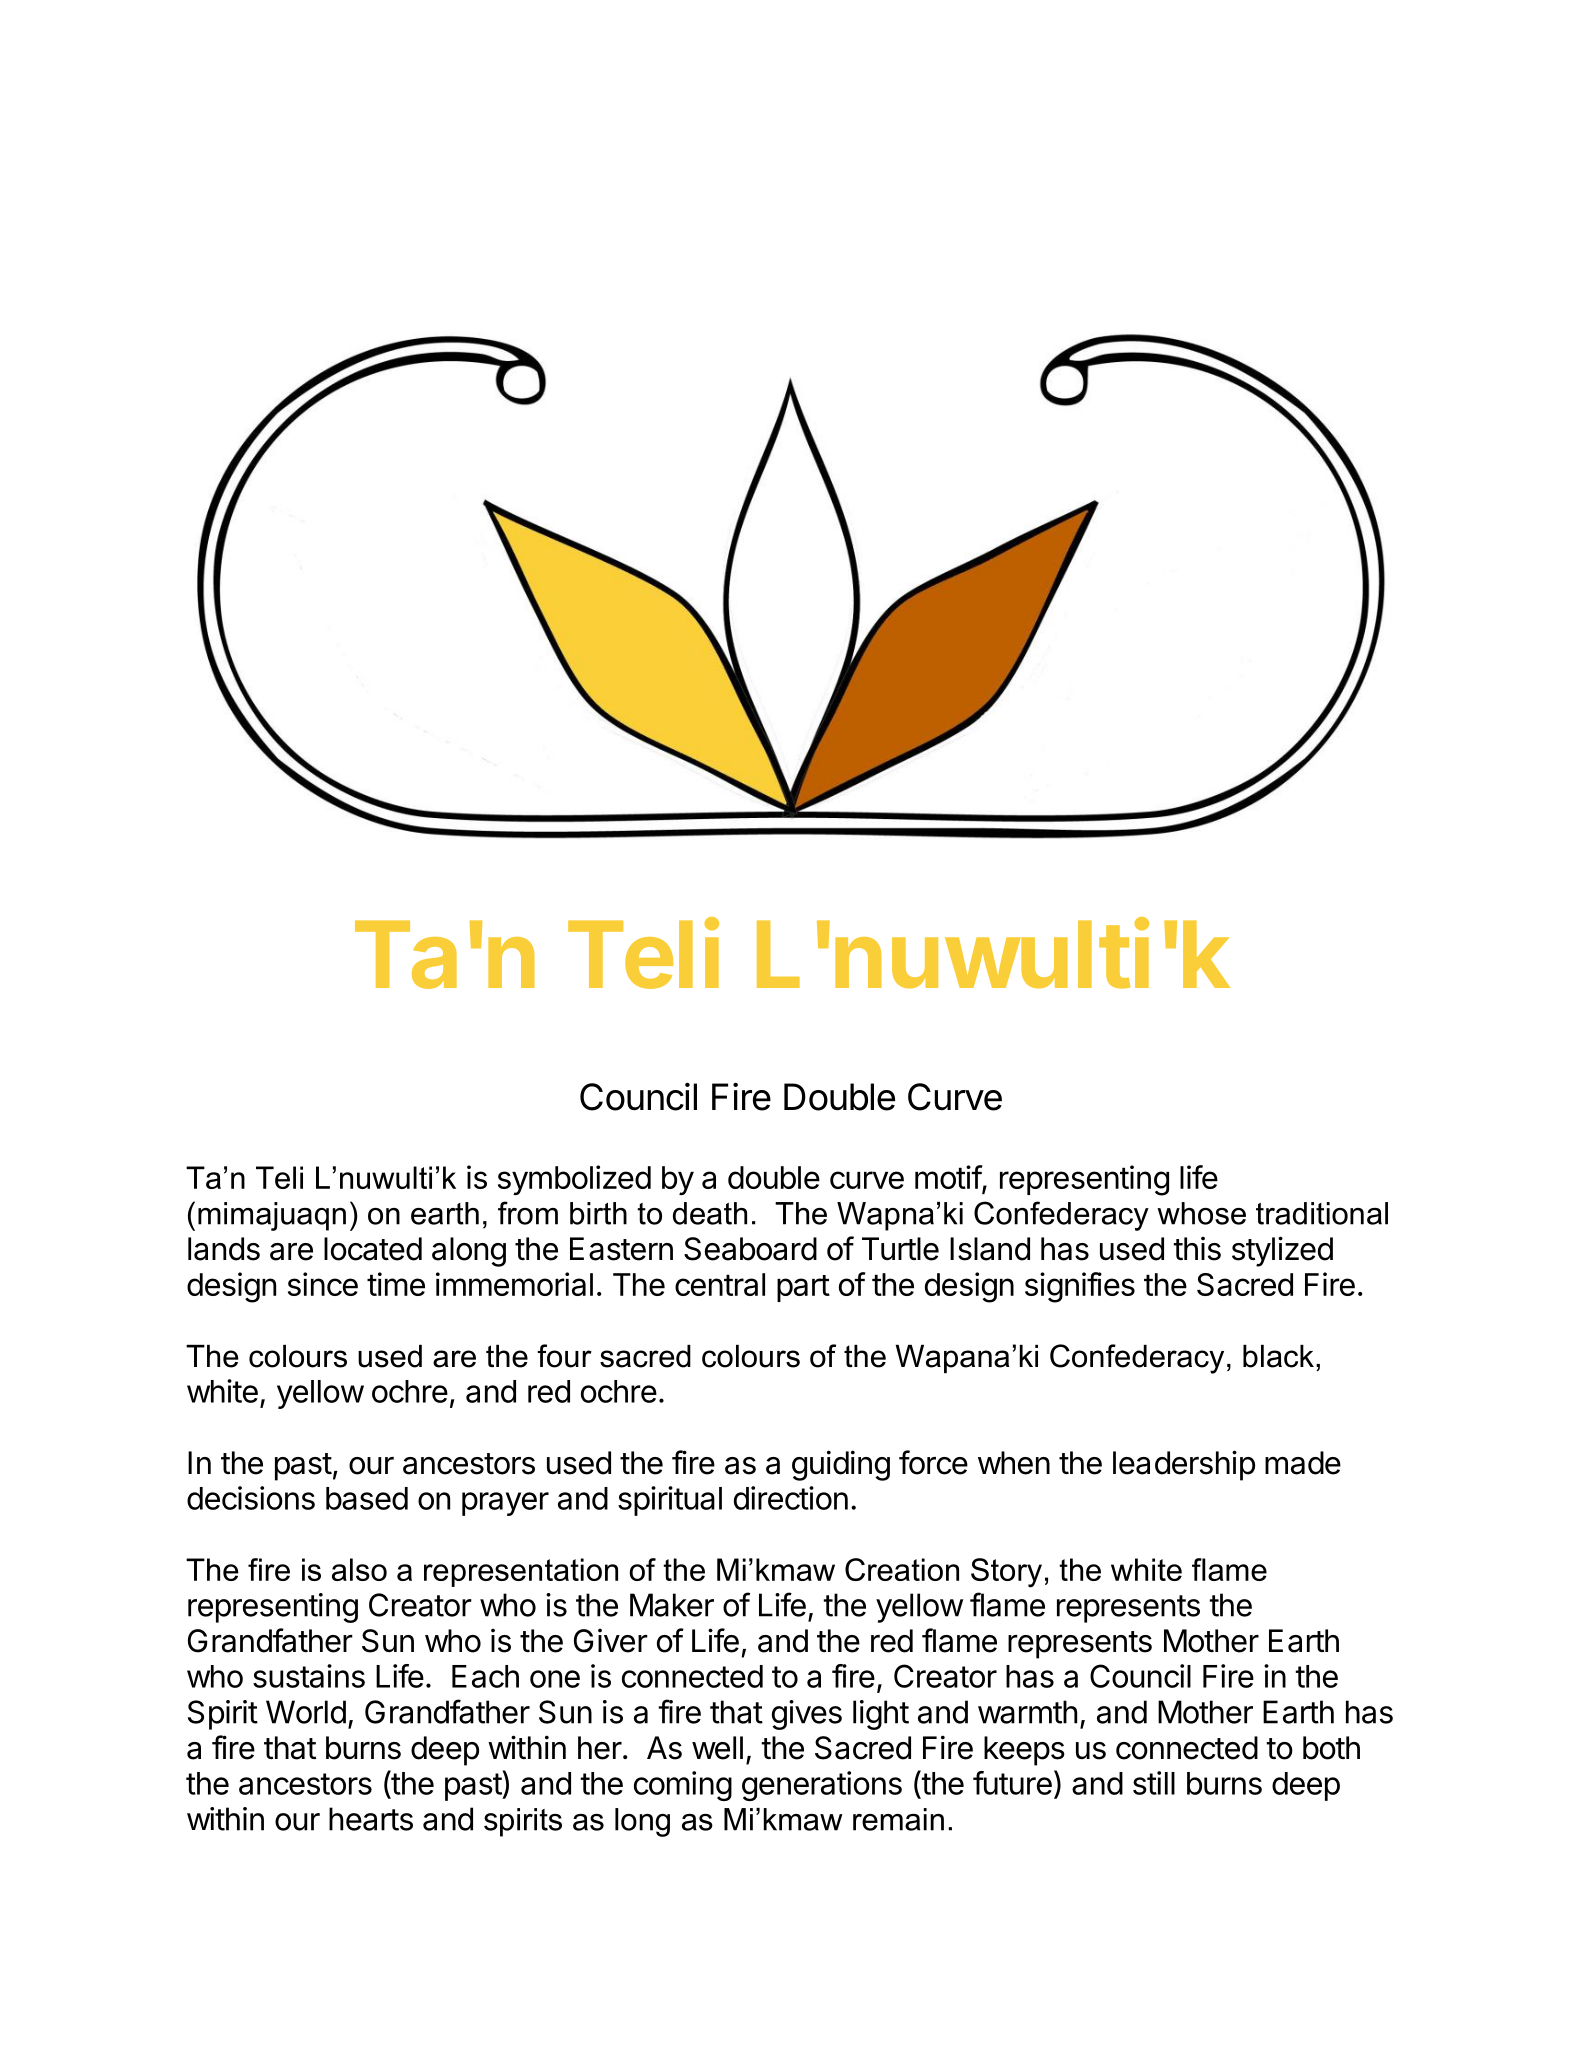 The height and width of the page is (2046, 1581). What do you see at coordinates (1184, 1465) in the page?
I see `leadership` at bounding box center [1184, 1465].
